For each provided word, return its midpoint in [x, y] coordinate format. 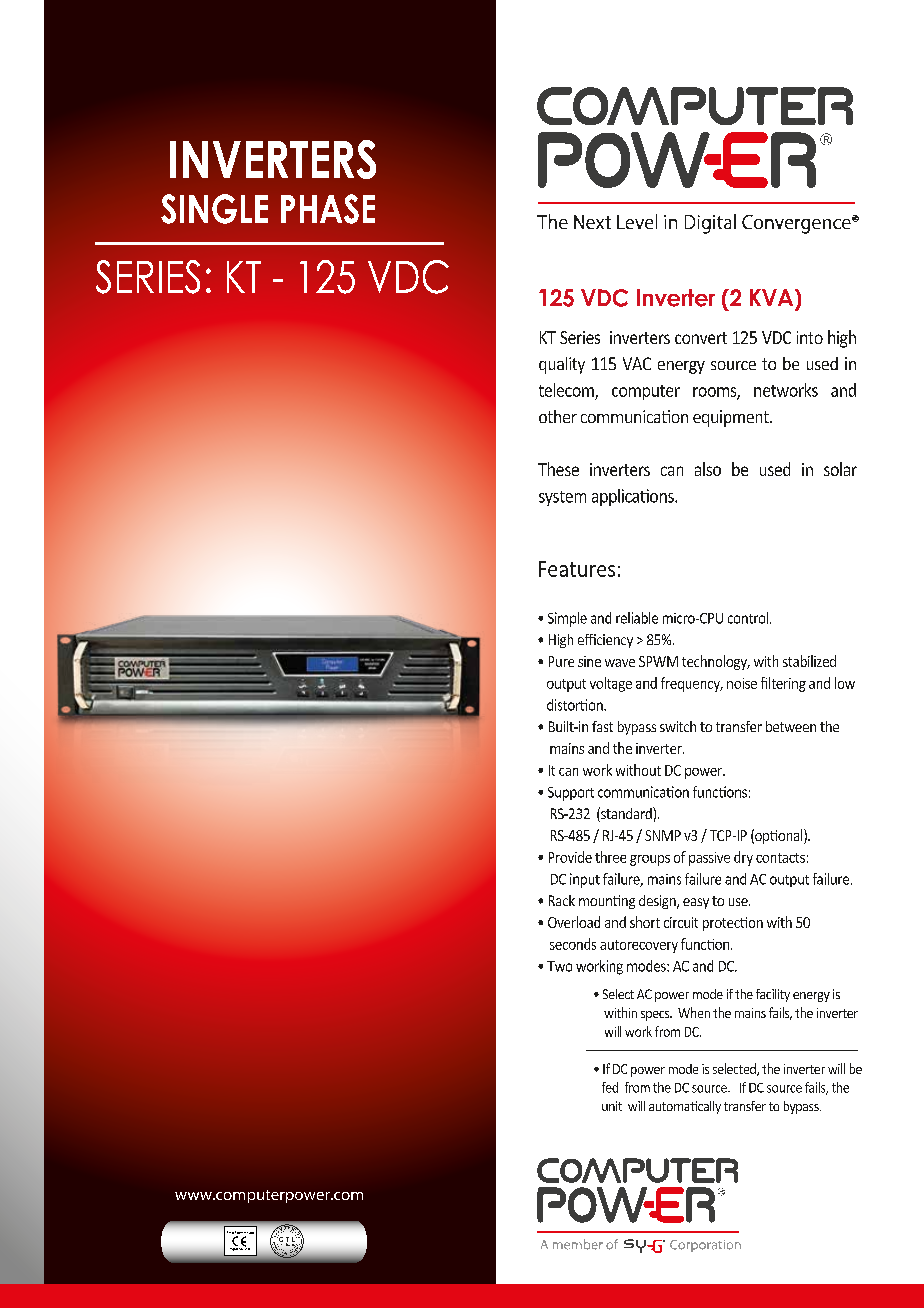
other [558, 416]
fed [610, 1087]
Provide [570, 857]
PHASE [328, 209]
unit [612, 1106]
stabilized [809, 661]
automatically [685, 1107]
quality [562, 365]
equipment [732, 418]
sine [589, 661]
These [558, 469]
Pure [561, 661]
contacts [780, 858]
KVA [773, 297]
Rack [562, 900]
